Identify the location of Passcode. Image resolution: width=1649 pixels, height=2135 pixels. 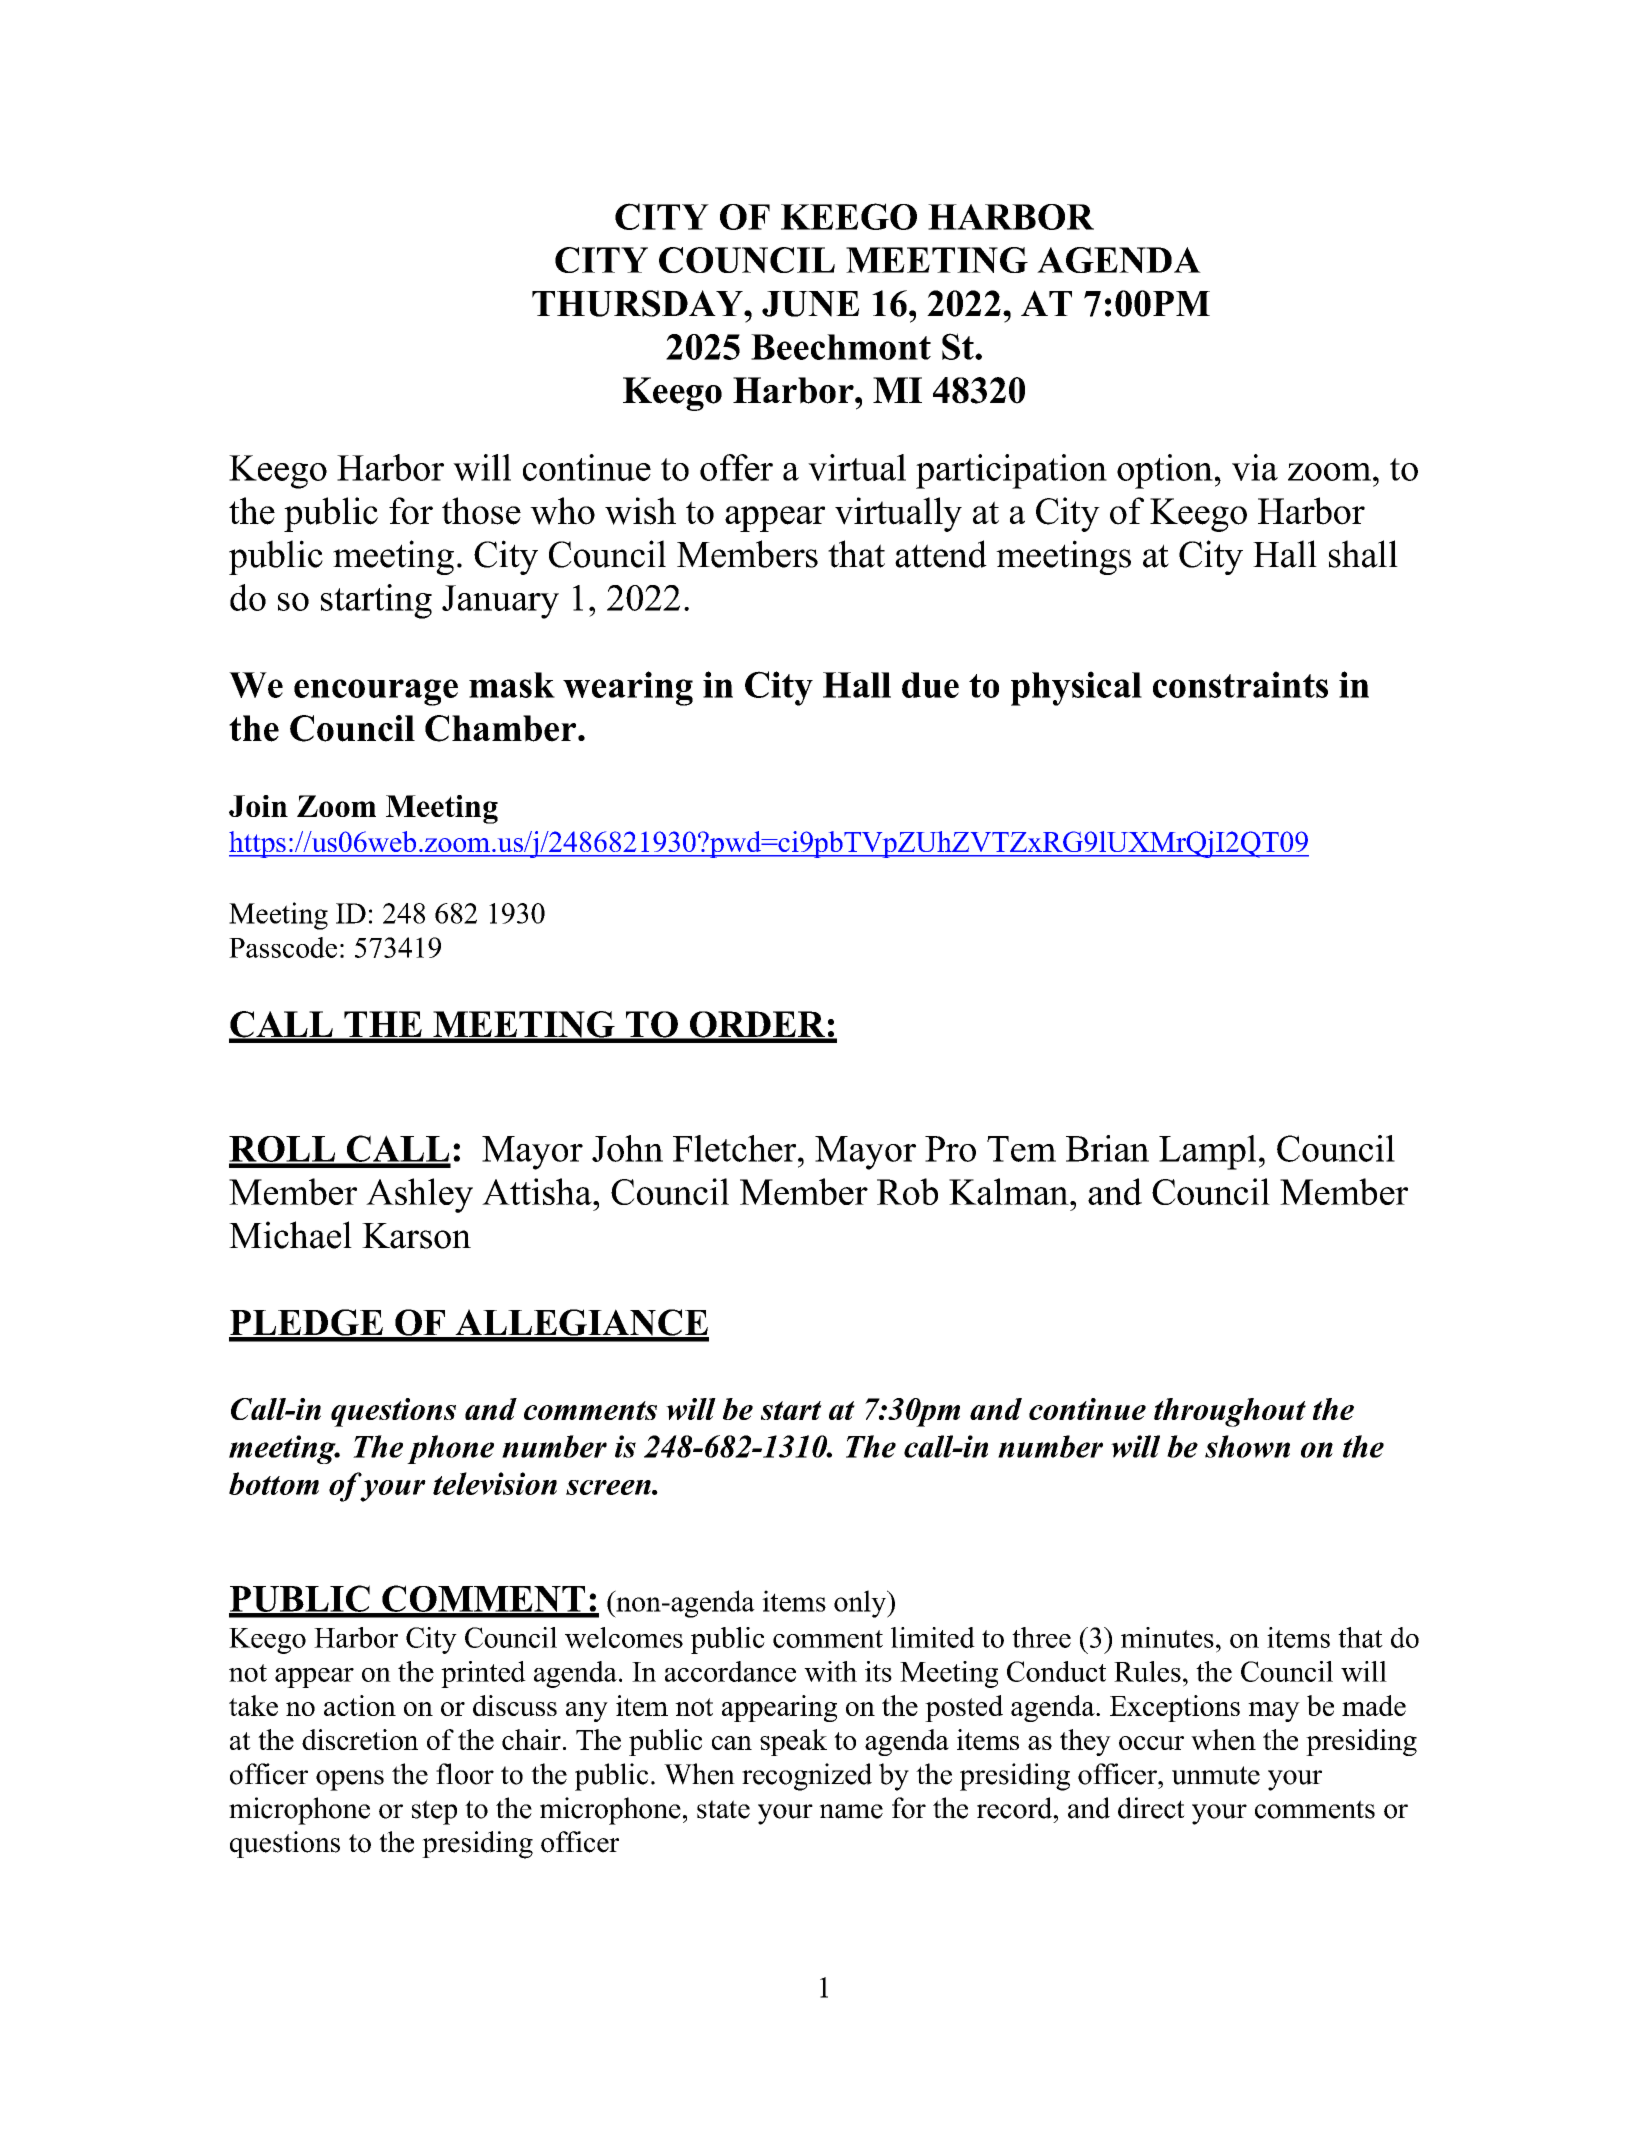
(283, 947).
